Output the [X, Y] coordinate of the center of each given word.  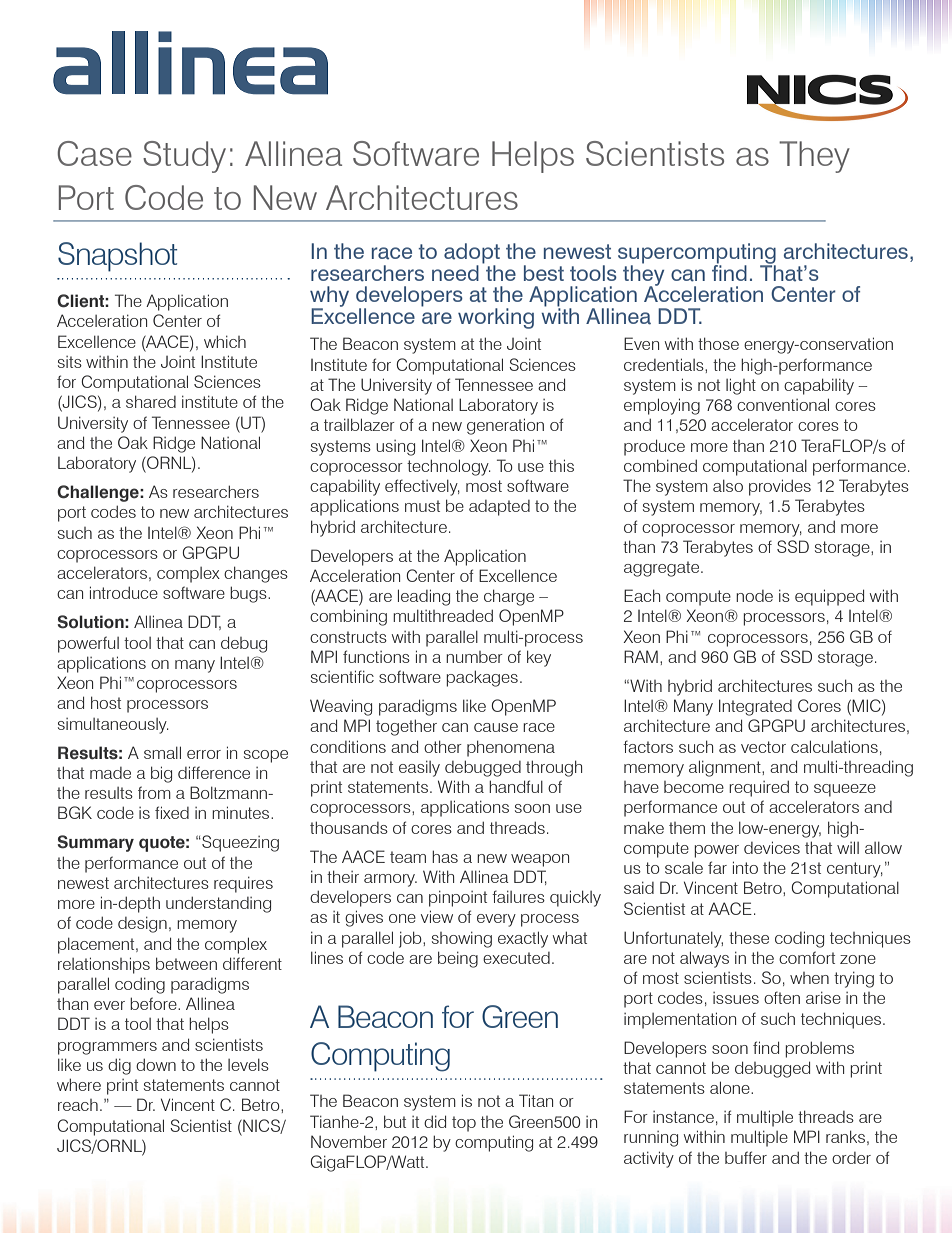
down [156, 1065]
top [464, 1124]
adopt [472, 254]
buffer [746, 1157]
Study [184, 157]
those [718, 343]
